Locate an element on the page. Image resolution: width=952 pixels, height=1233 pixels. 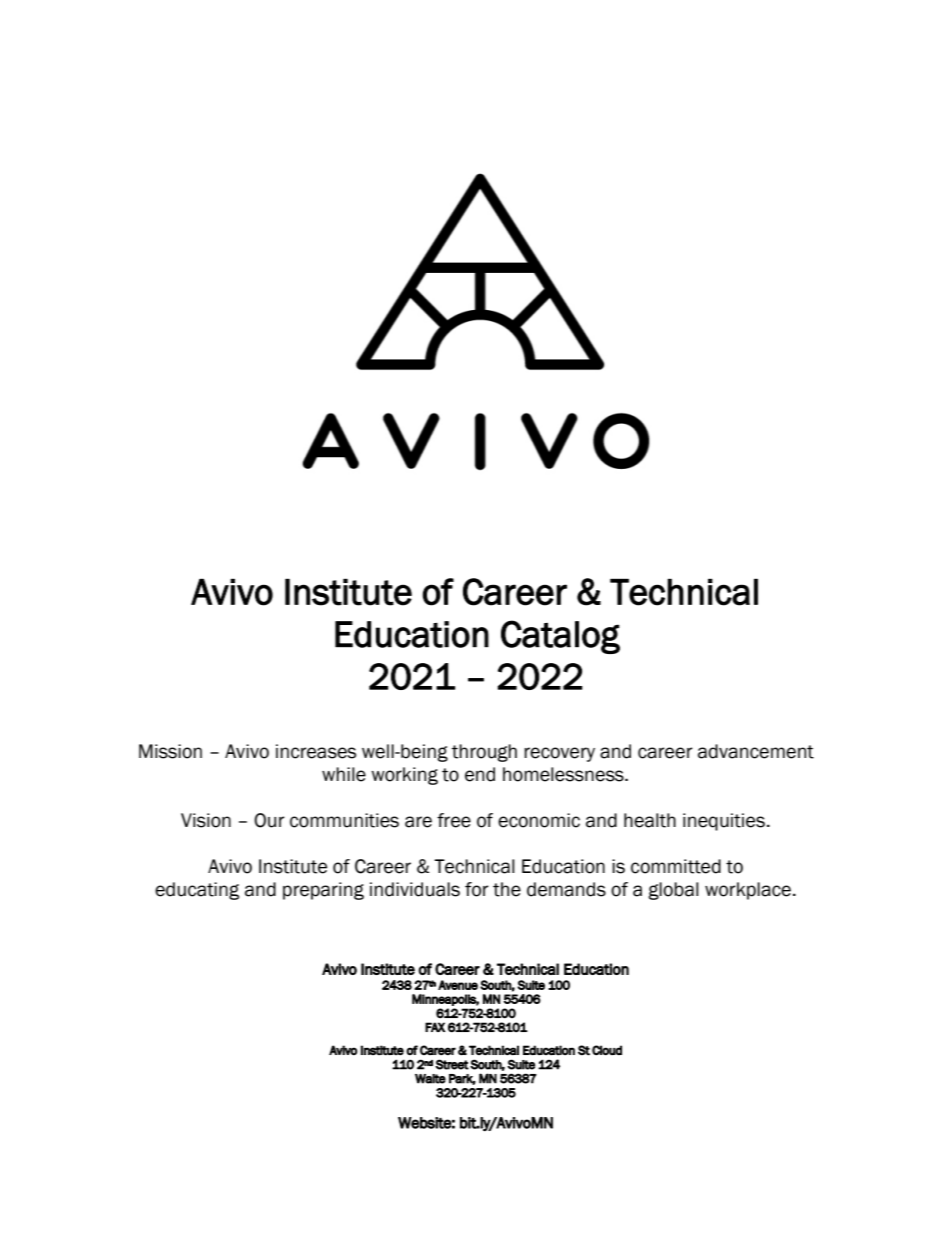
educating is located at coordinates (197, 891).
